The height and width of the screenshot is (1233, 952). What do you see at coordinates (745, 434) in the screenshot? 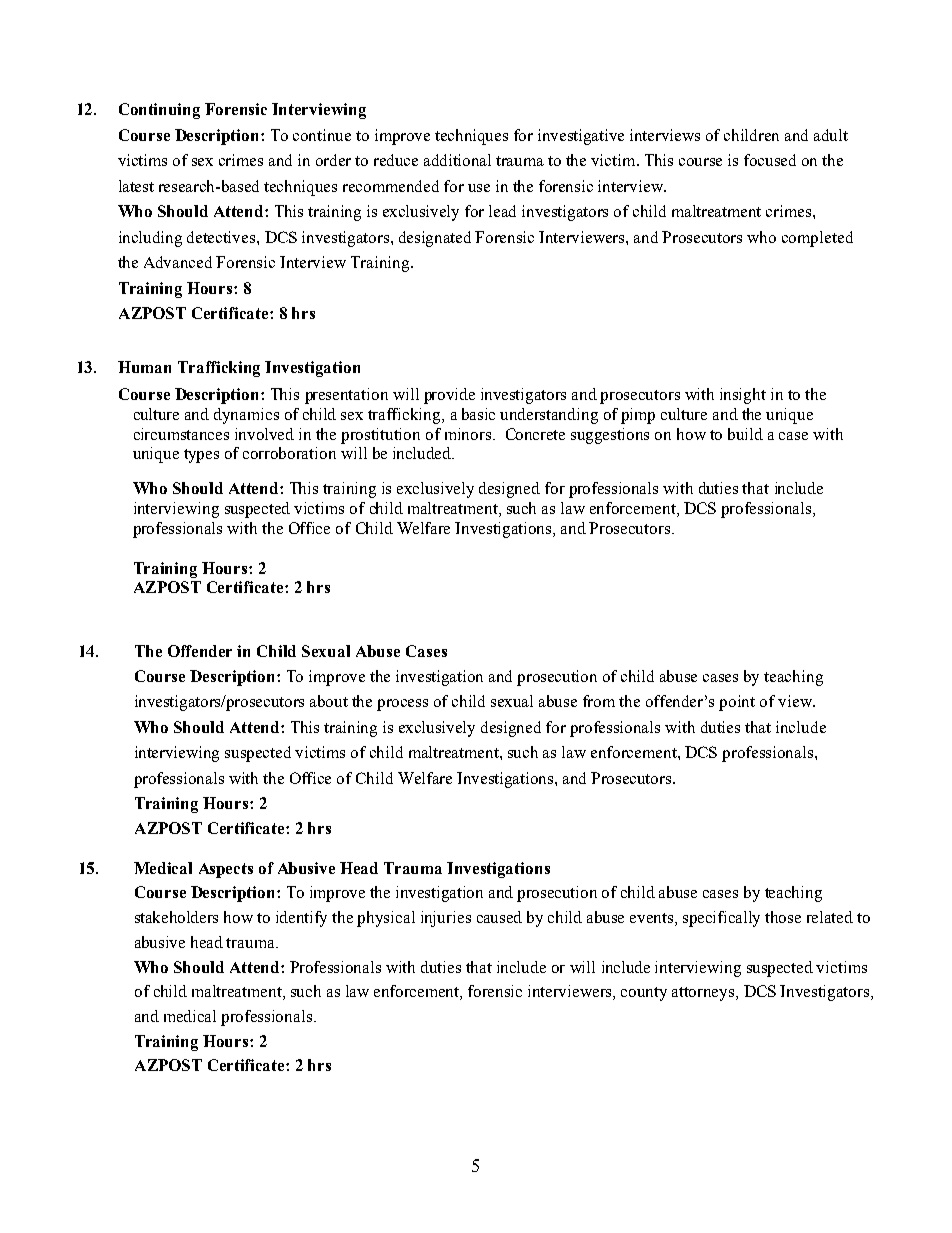
I see `build` at bounding box center [745, 434].
